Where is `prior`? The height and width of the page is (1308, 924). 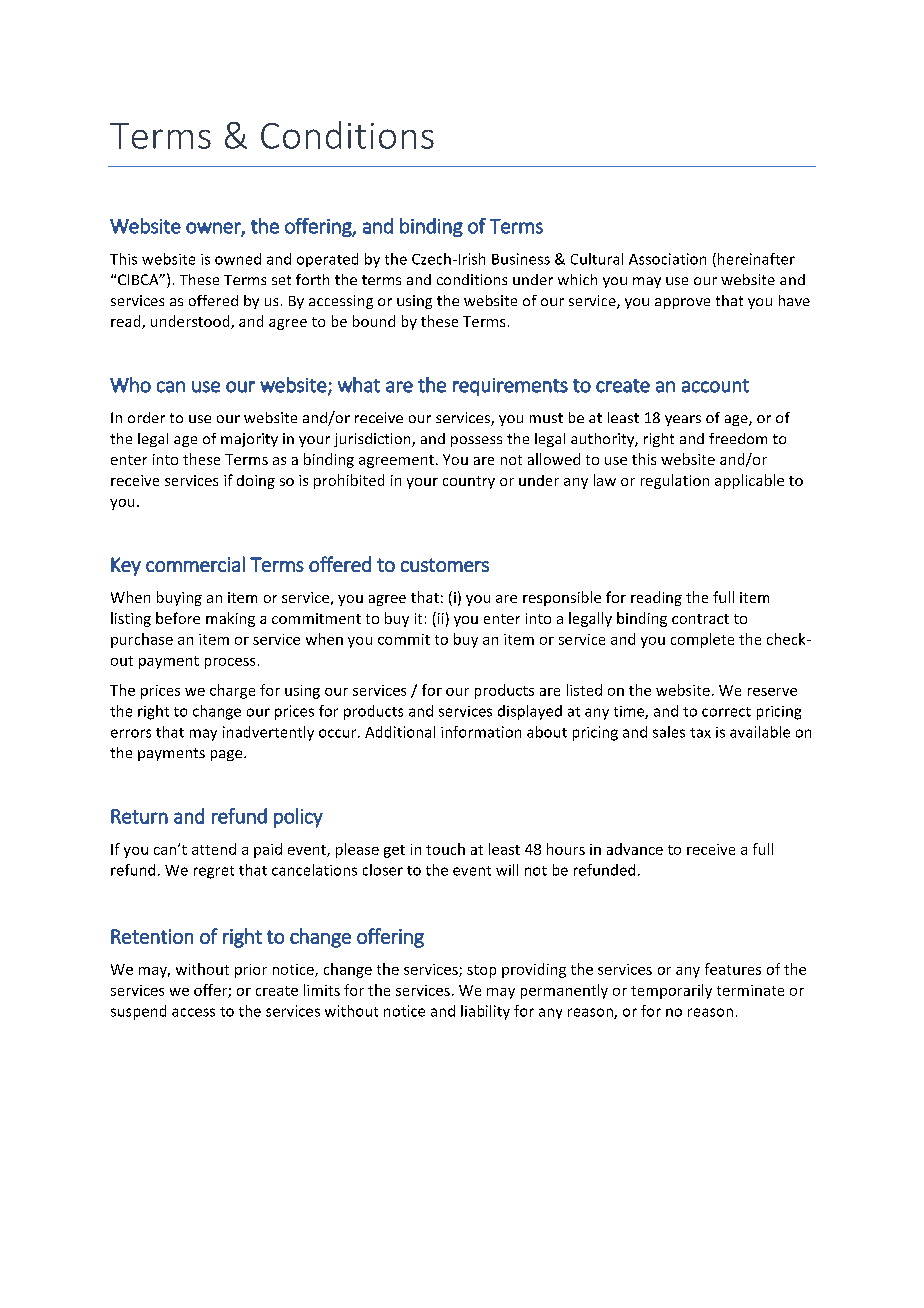
prior is located at coordinates (251, 971).
